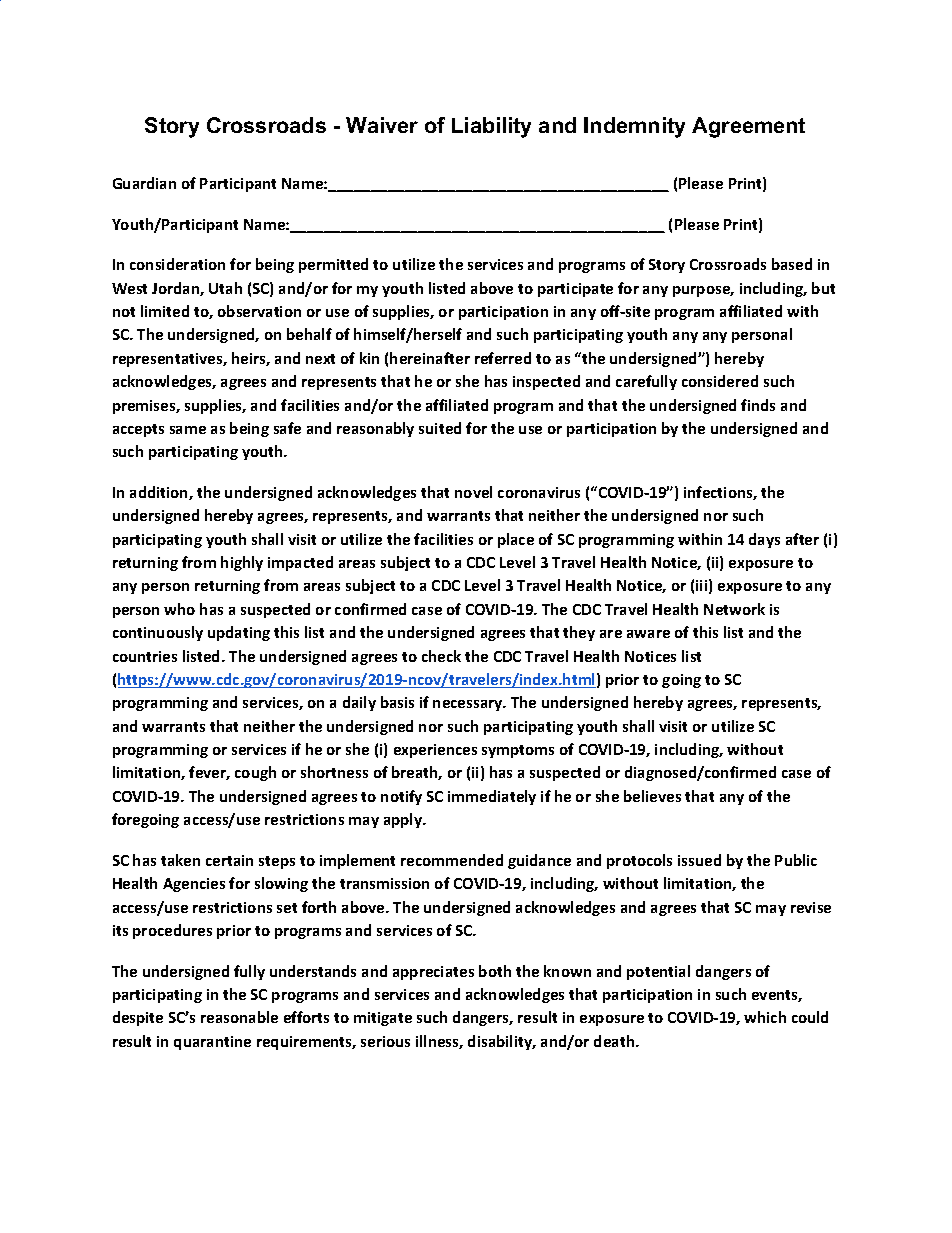 Image resolution: width=952 pixels, height=1233 pixels. I want to click on Network, so click(734, 609).
